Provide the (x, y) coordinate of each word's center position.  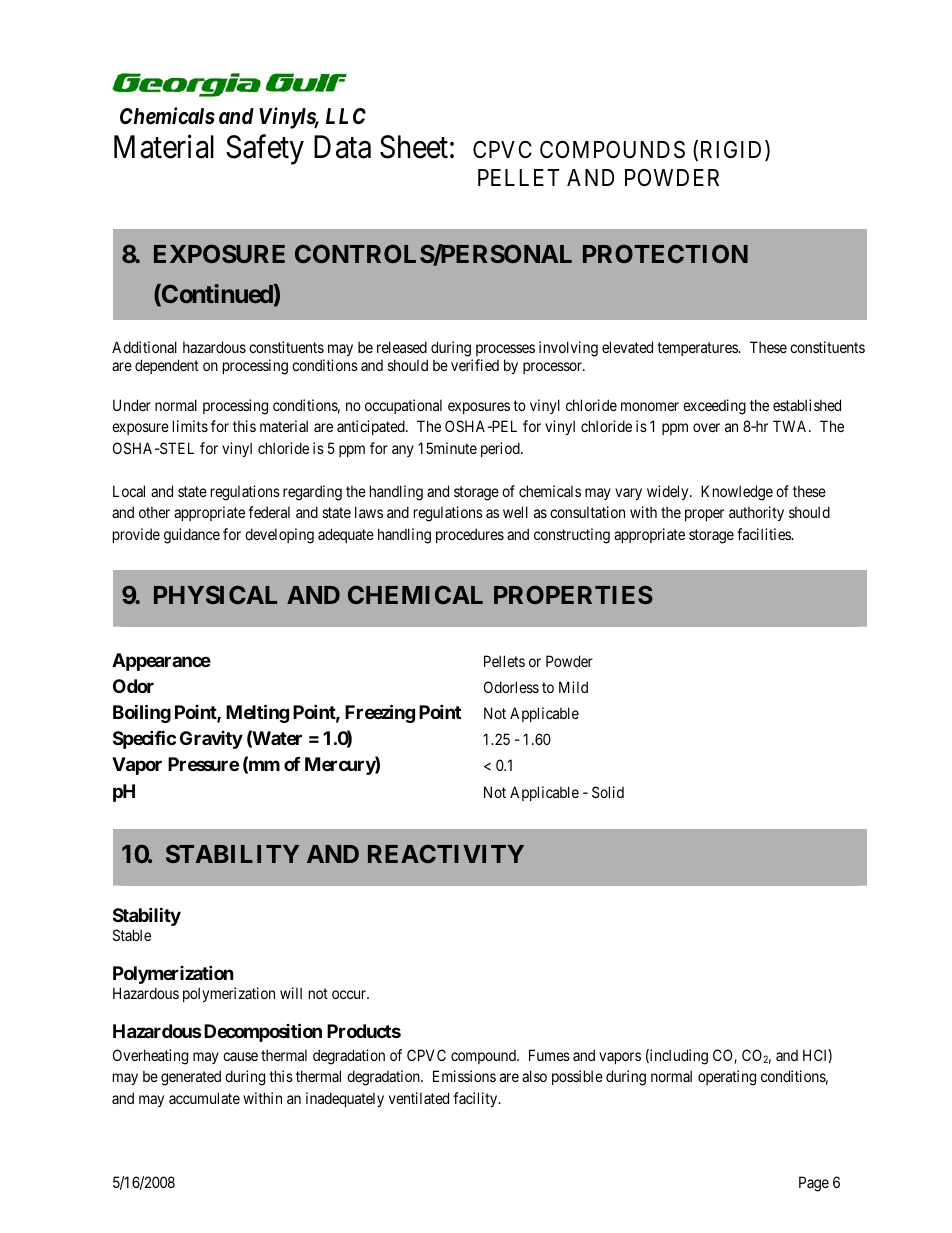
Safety (265, 150)
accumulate (204, 1098)
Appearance (161, 662)
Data (342, 147)
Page (814, 1184)
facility (476, 1099)
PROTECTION (665, 253)
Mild (573, 687)
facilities (765, 534)
